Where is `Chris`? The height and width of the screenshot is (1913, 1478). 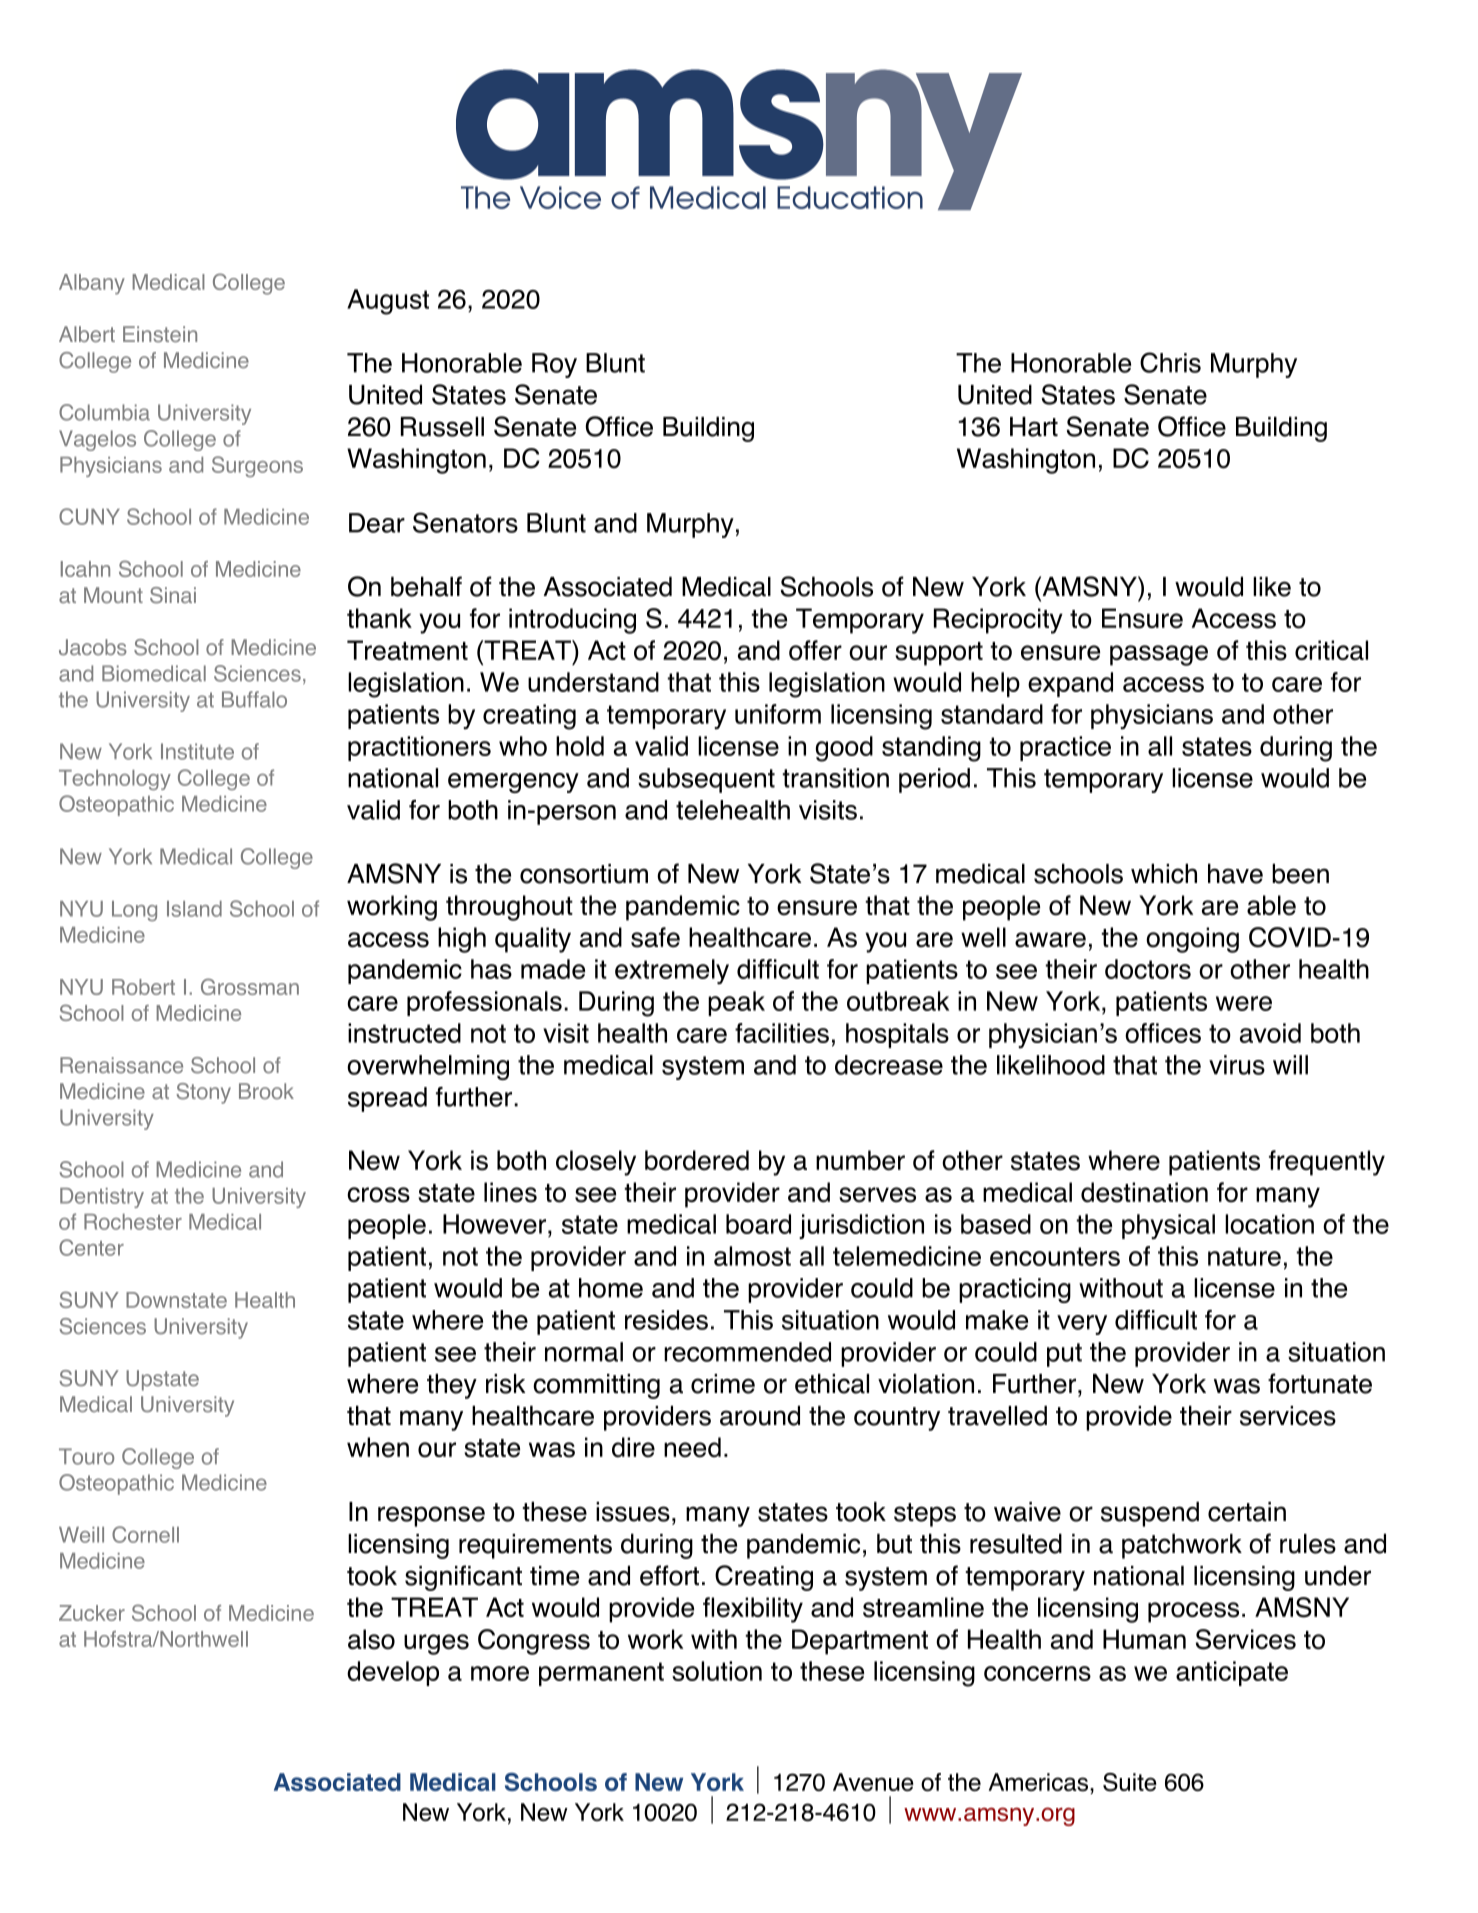 Chris is located at coordinates (1170, 362).
